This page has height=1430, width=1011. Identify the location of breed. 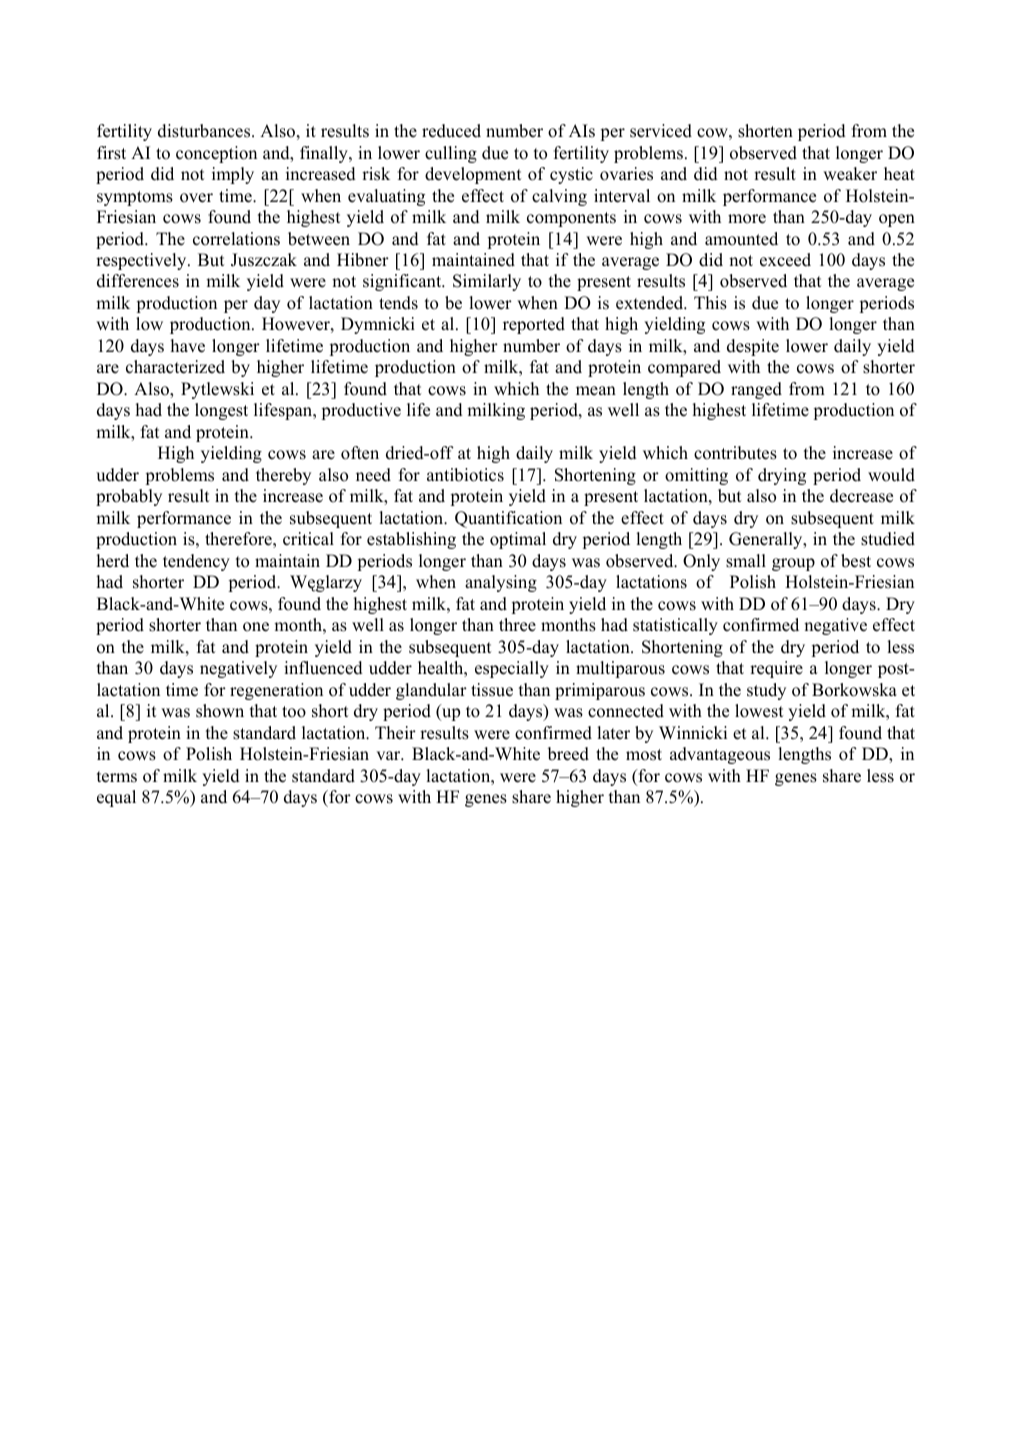
(568, 754).
